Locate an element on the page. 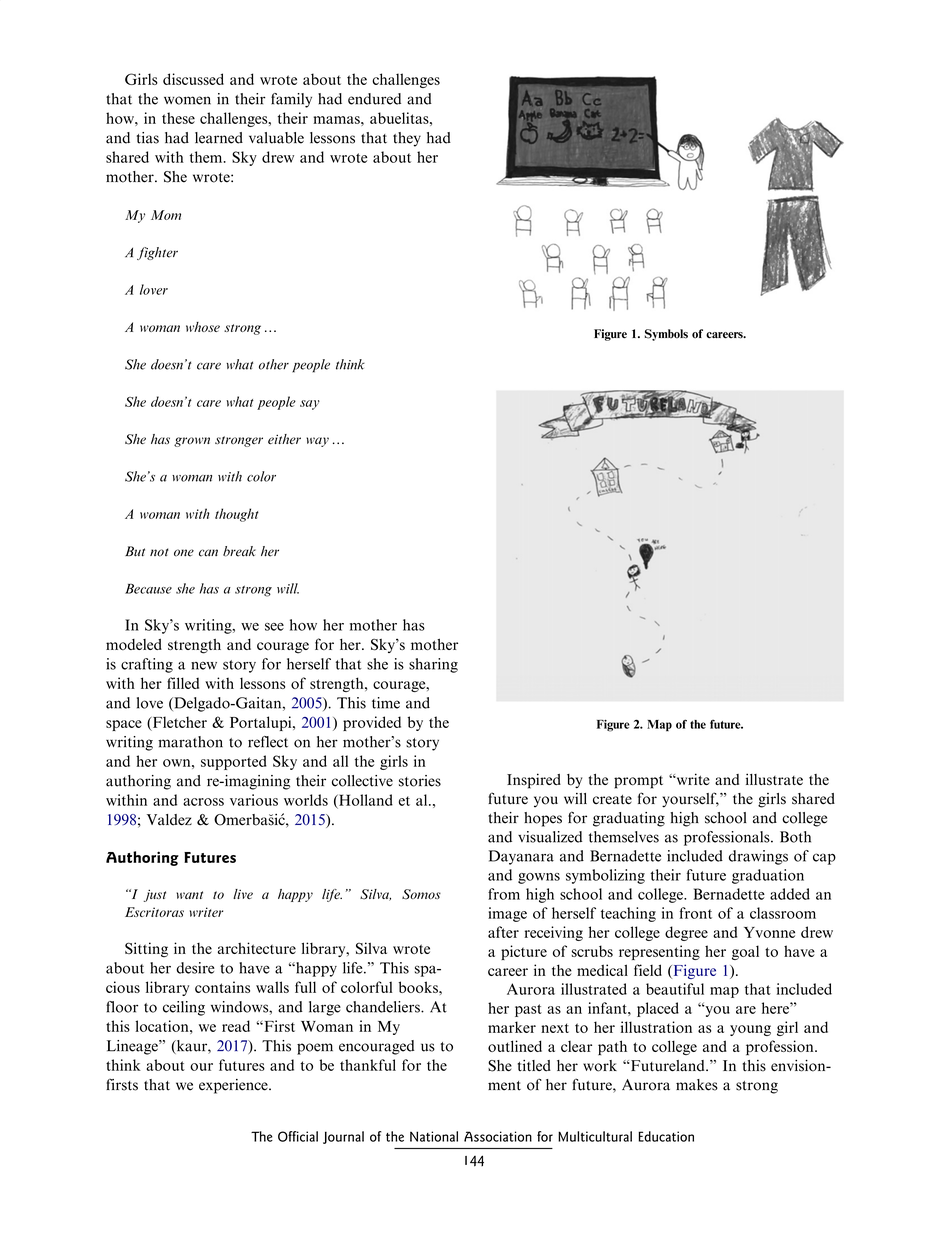 The width and height of the image is (952, 1233). women is located at coordinates (187, 100).
